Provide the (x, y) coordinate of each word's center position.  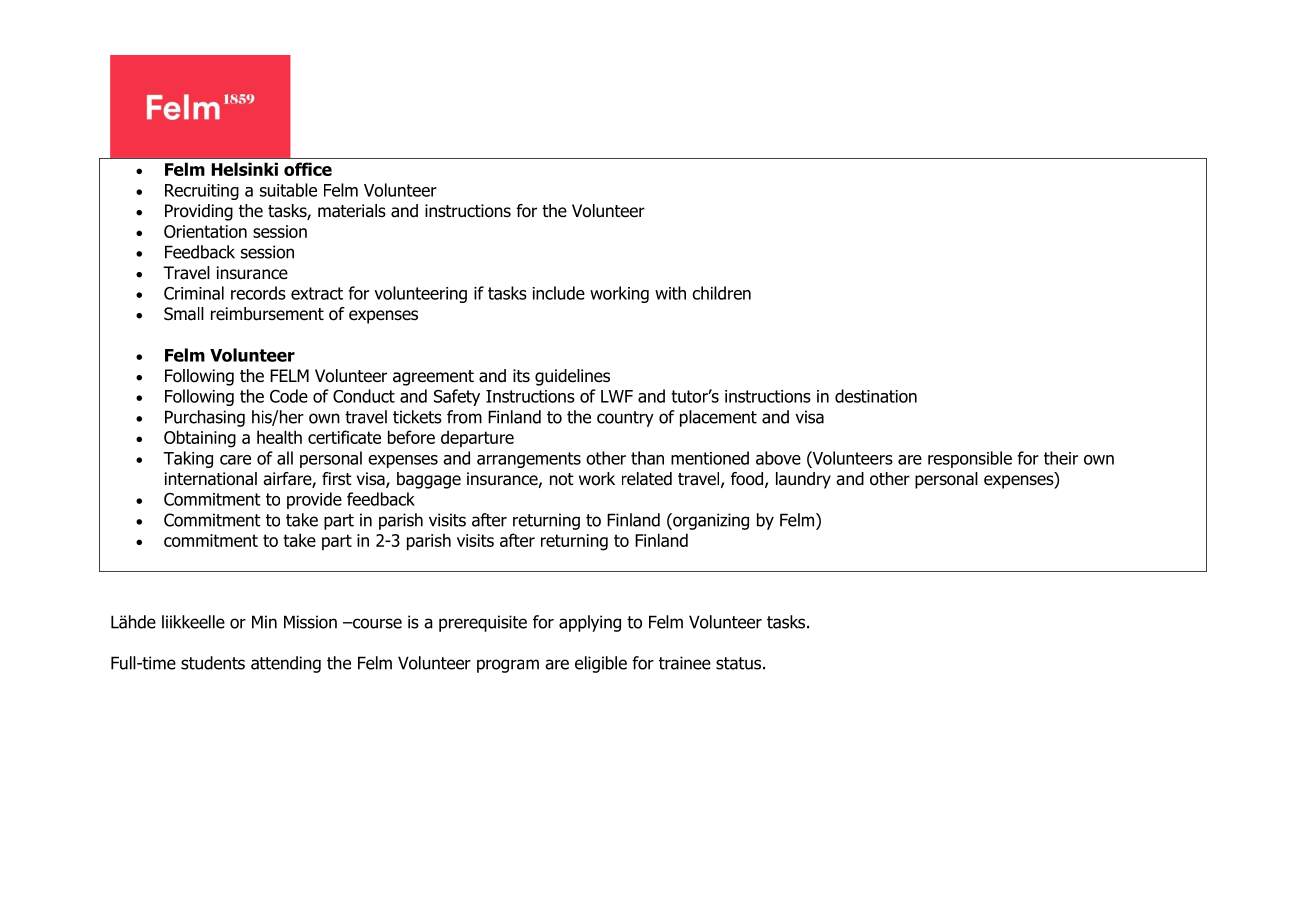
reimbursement (267, 314)
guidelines (572, 377)
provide (314, 500)
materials (352, 211)
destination (876, 396)
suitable (288, 190)
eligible (601, 664)
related (647, 479)
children (721, 293)
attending (286, 664)
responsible (970, 459)
